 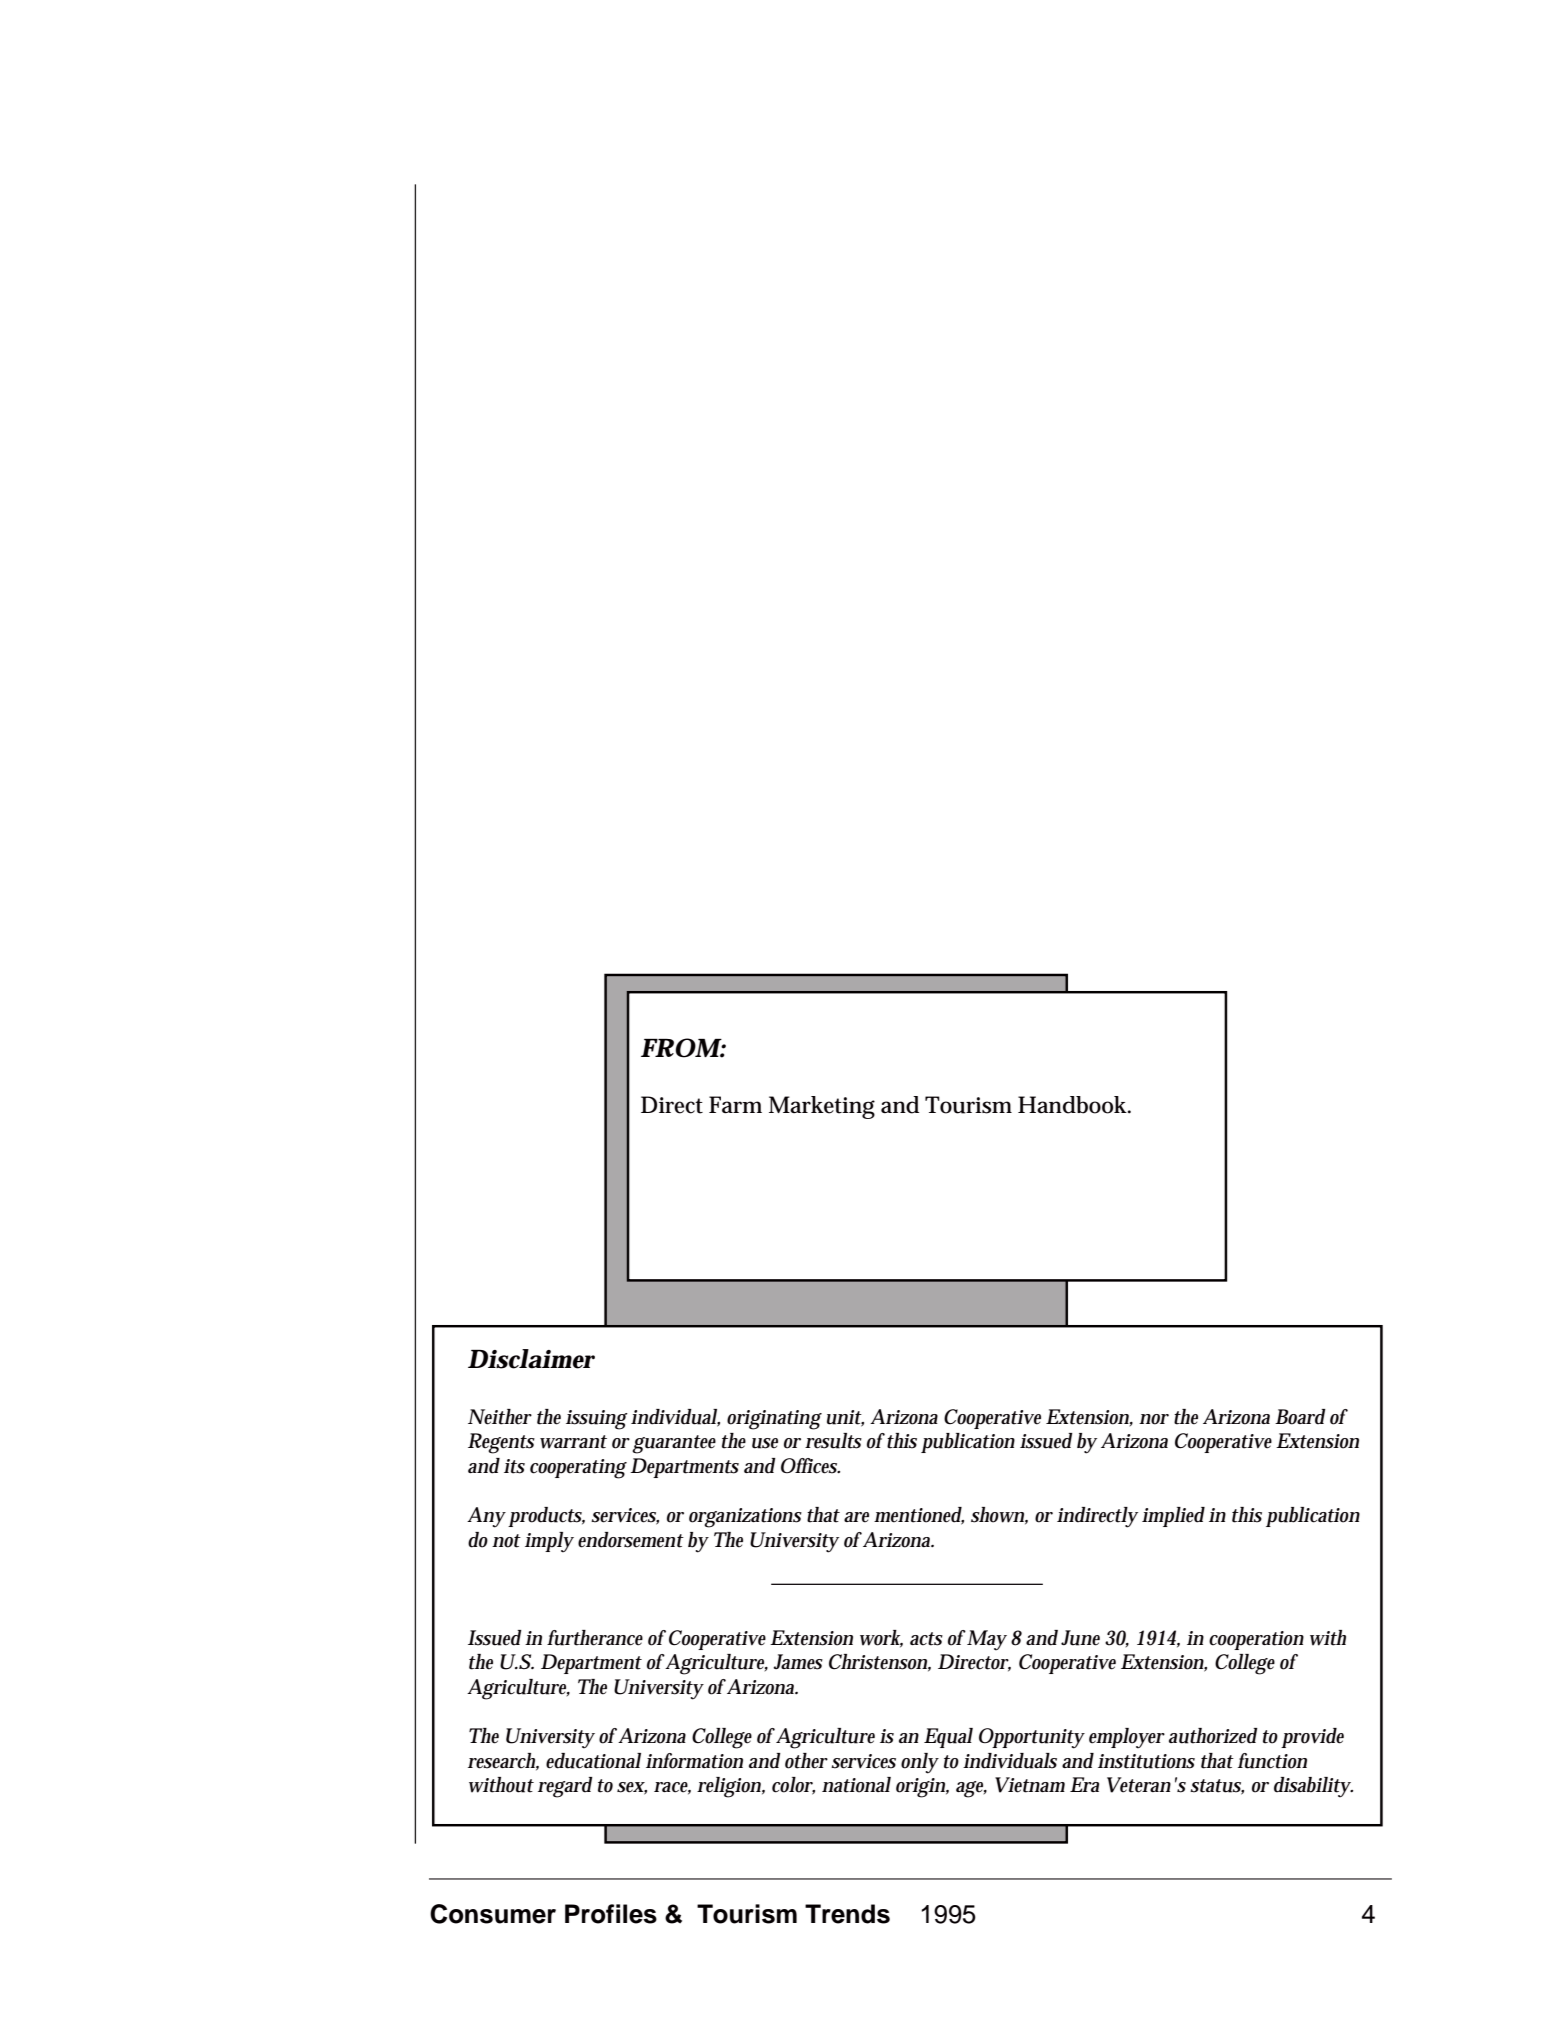 What do you see at coordinates (1173, 1517) in the page?
I see `implied` at bounding box center [1173, 1517].
